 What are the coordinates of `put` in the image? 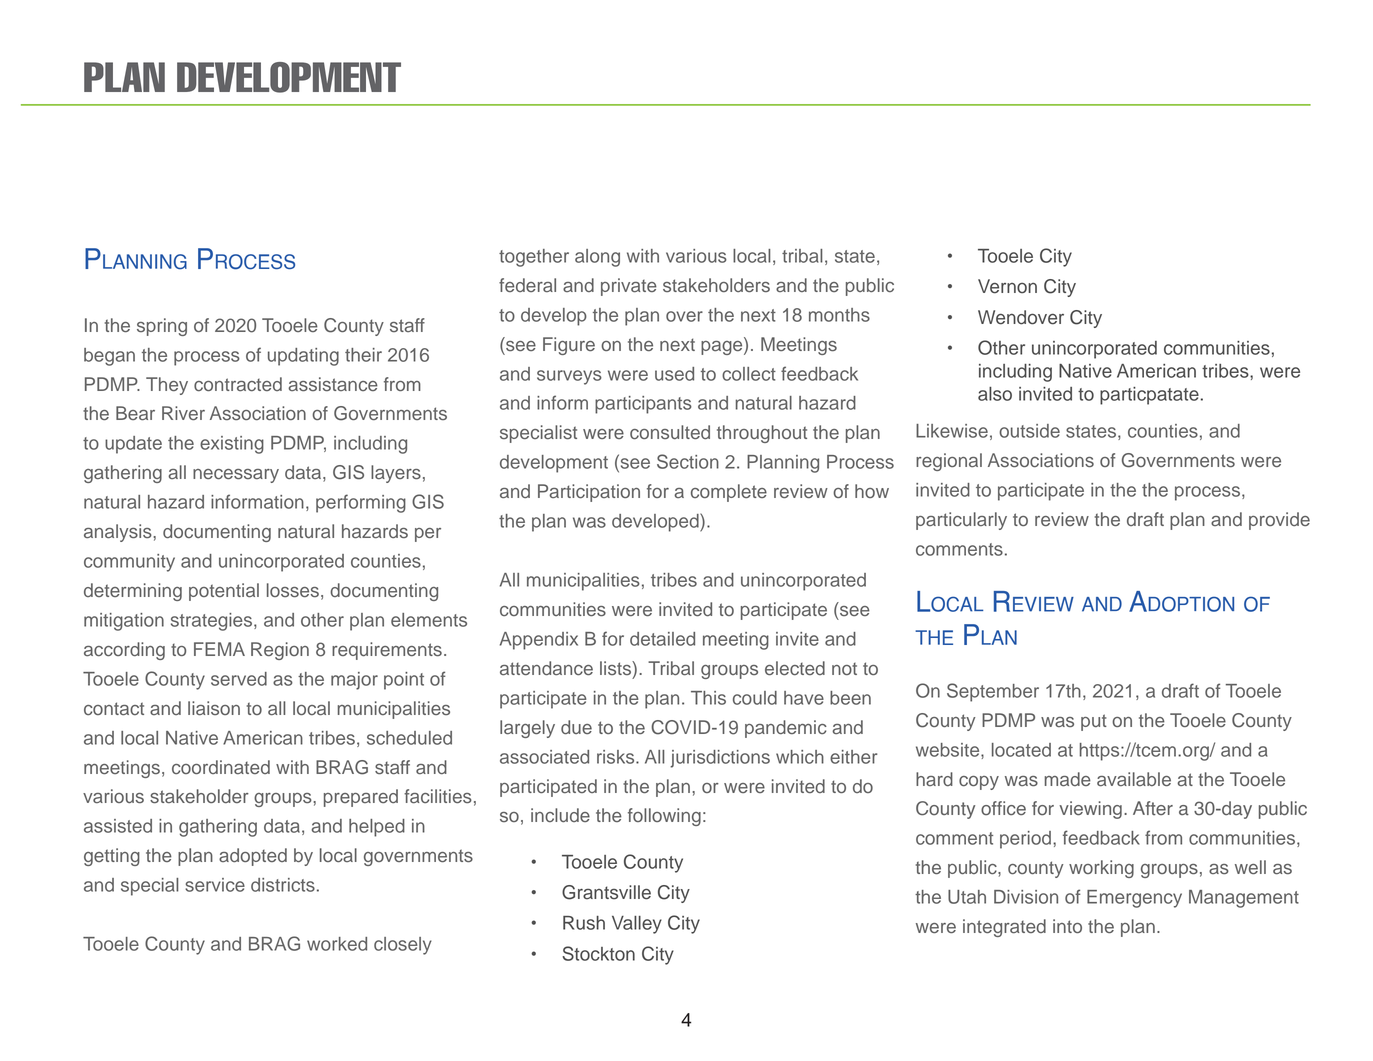 It's located at (1094, 722).
